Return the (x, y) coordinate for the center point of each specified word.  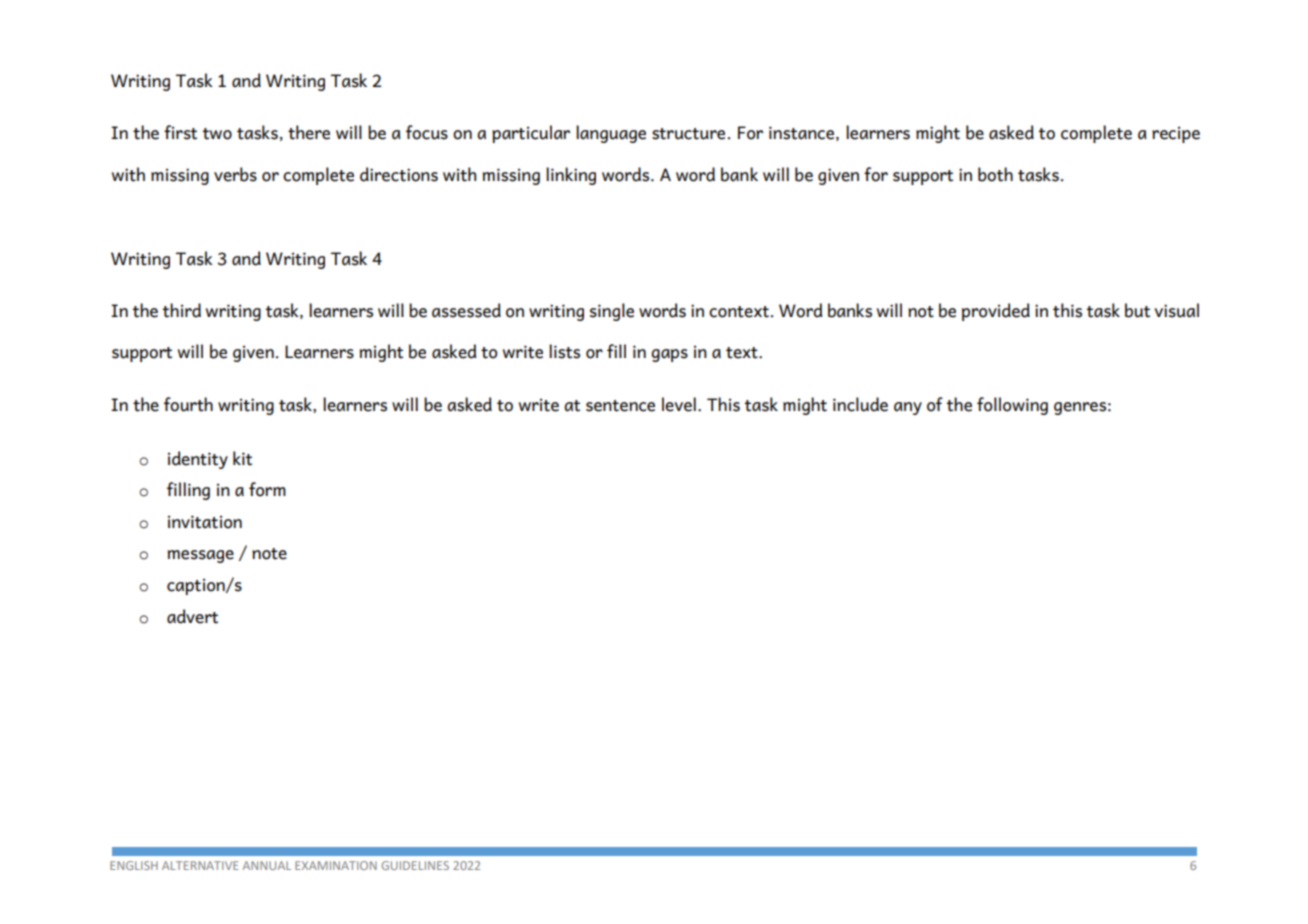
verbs (235, 174)
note (269, 554)
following (1012, 406)
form (267, 489)
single (612, 312)
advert (192, 616)
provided (996, 312)
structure (688, 134)
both (995, 174)
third (181, 310)
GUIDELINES (415, 865)
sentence (620, 406)
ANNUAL (267, 865)
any (908, 408)
